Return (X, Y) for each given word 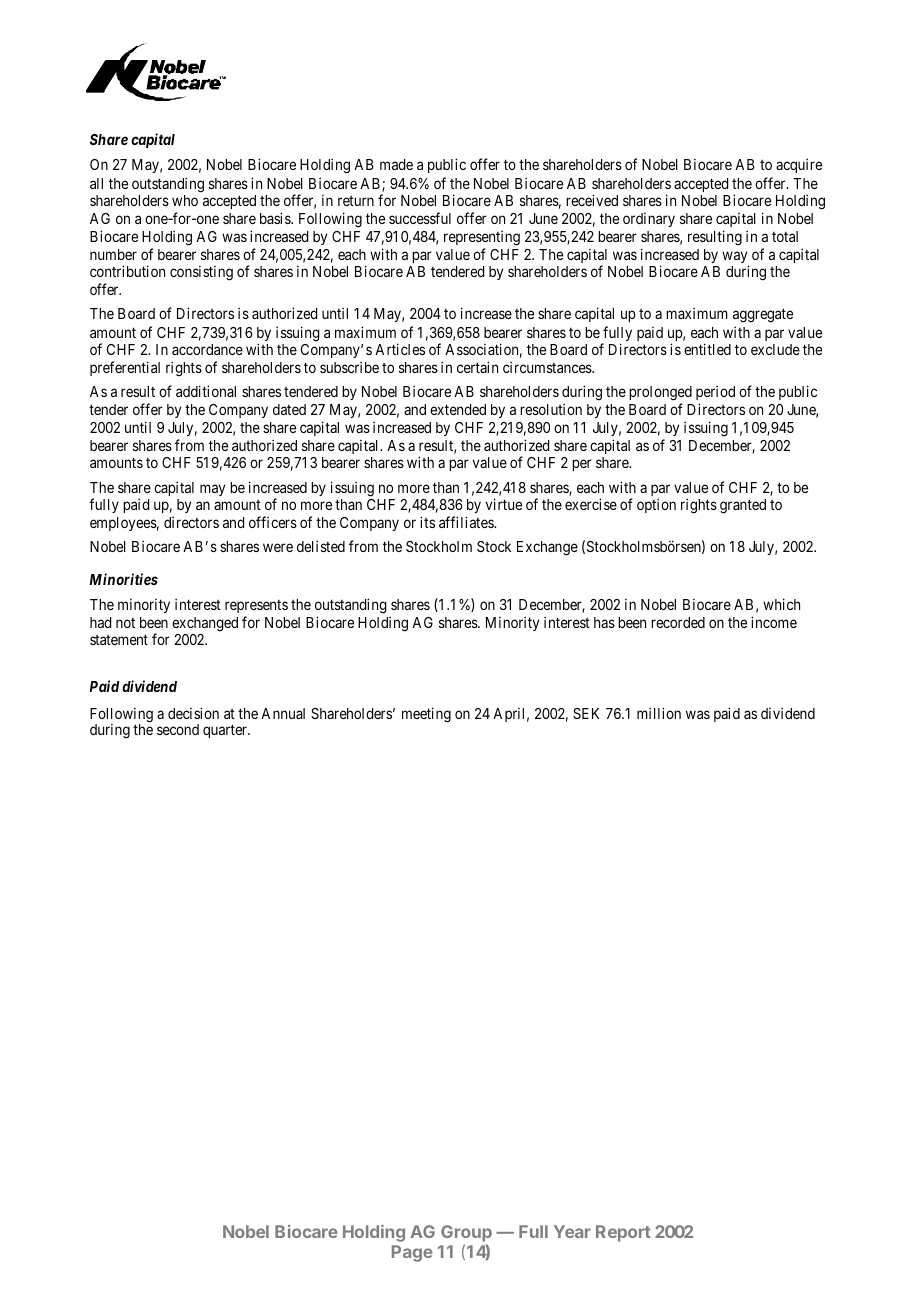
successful (420, 218)
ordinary (649, 220)
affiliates (467, 522)
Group (466, 1233)
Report (623, 1233)
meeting (426, 715)
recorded (678, 622)
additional (206, 391)
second (178, 729)
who (185, 200)
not (125, 623)
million (659, 713)
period (715, 395)
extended (458, 409)
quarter (226, 731)
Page (412, 1253)
